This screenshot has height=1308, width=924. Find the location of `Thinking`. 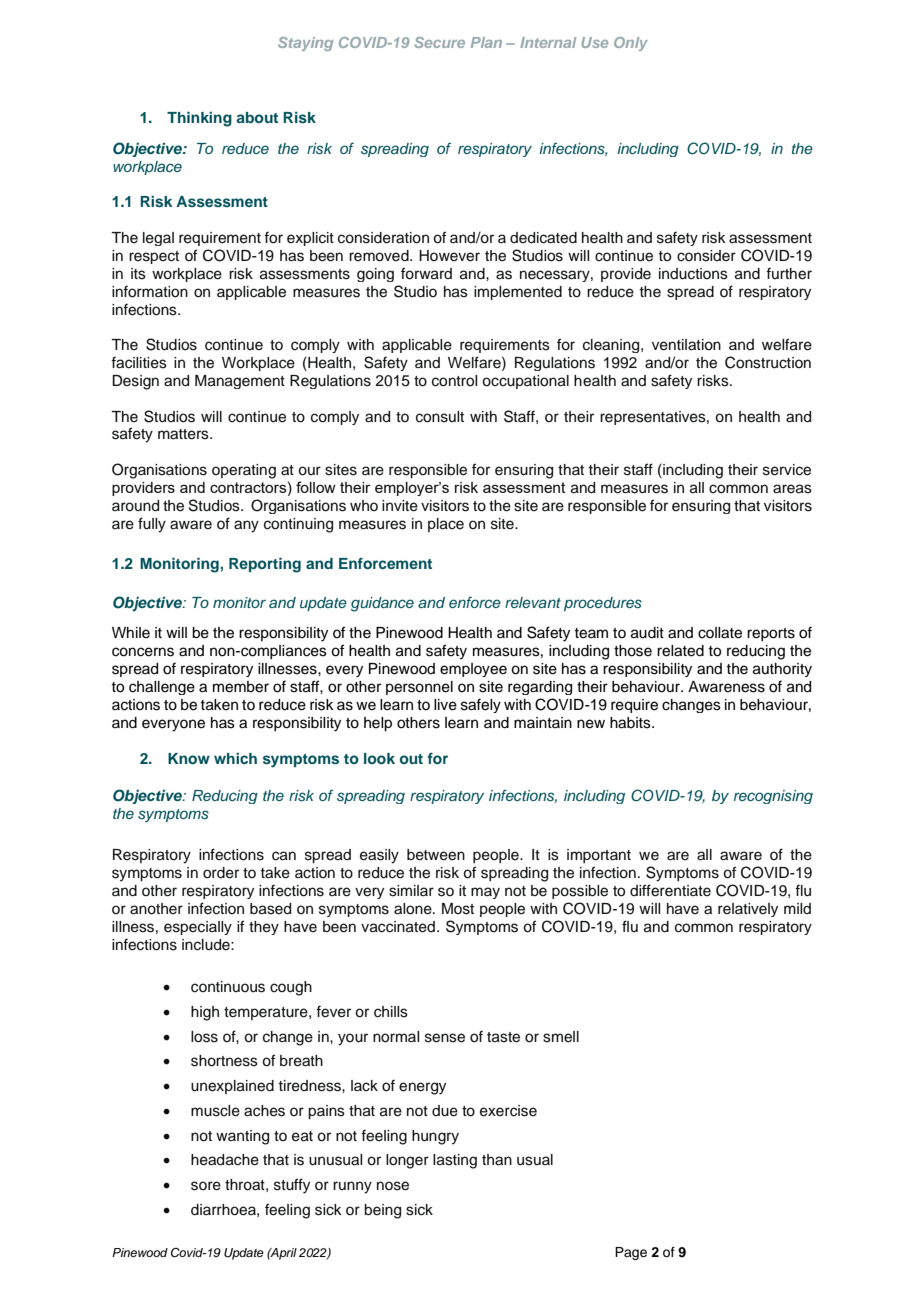

Thinking is located at coordinates (199, 119).
